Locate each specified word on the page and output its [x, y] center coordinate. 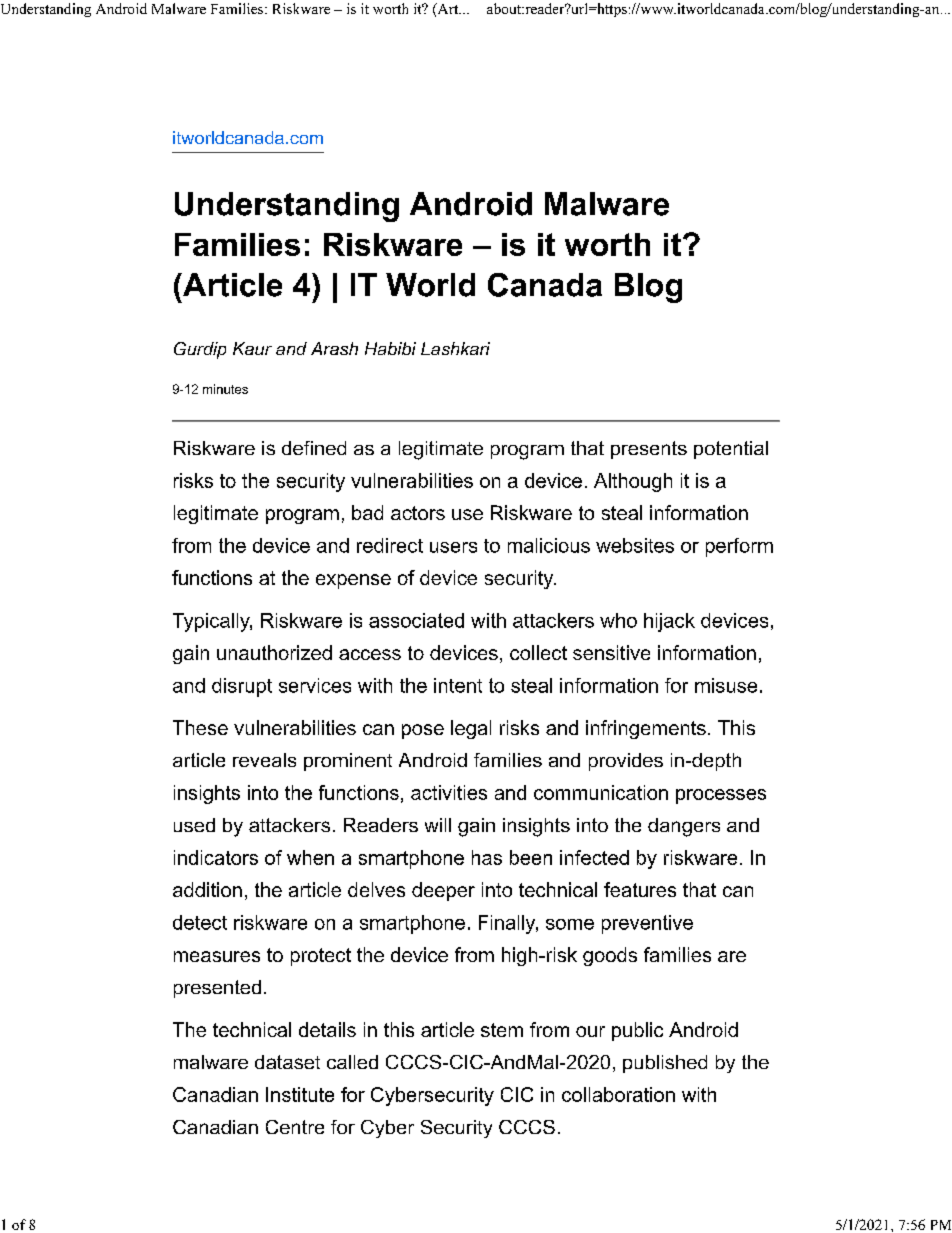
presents [649, 450]
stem [502, 1030]
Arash [334, 348]
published [665, 1064]
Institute [300, 1094]
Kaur [252, 348]
